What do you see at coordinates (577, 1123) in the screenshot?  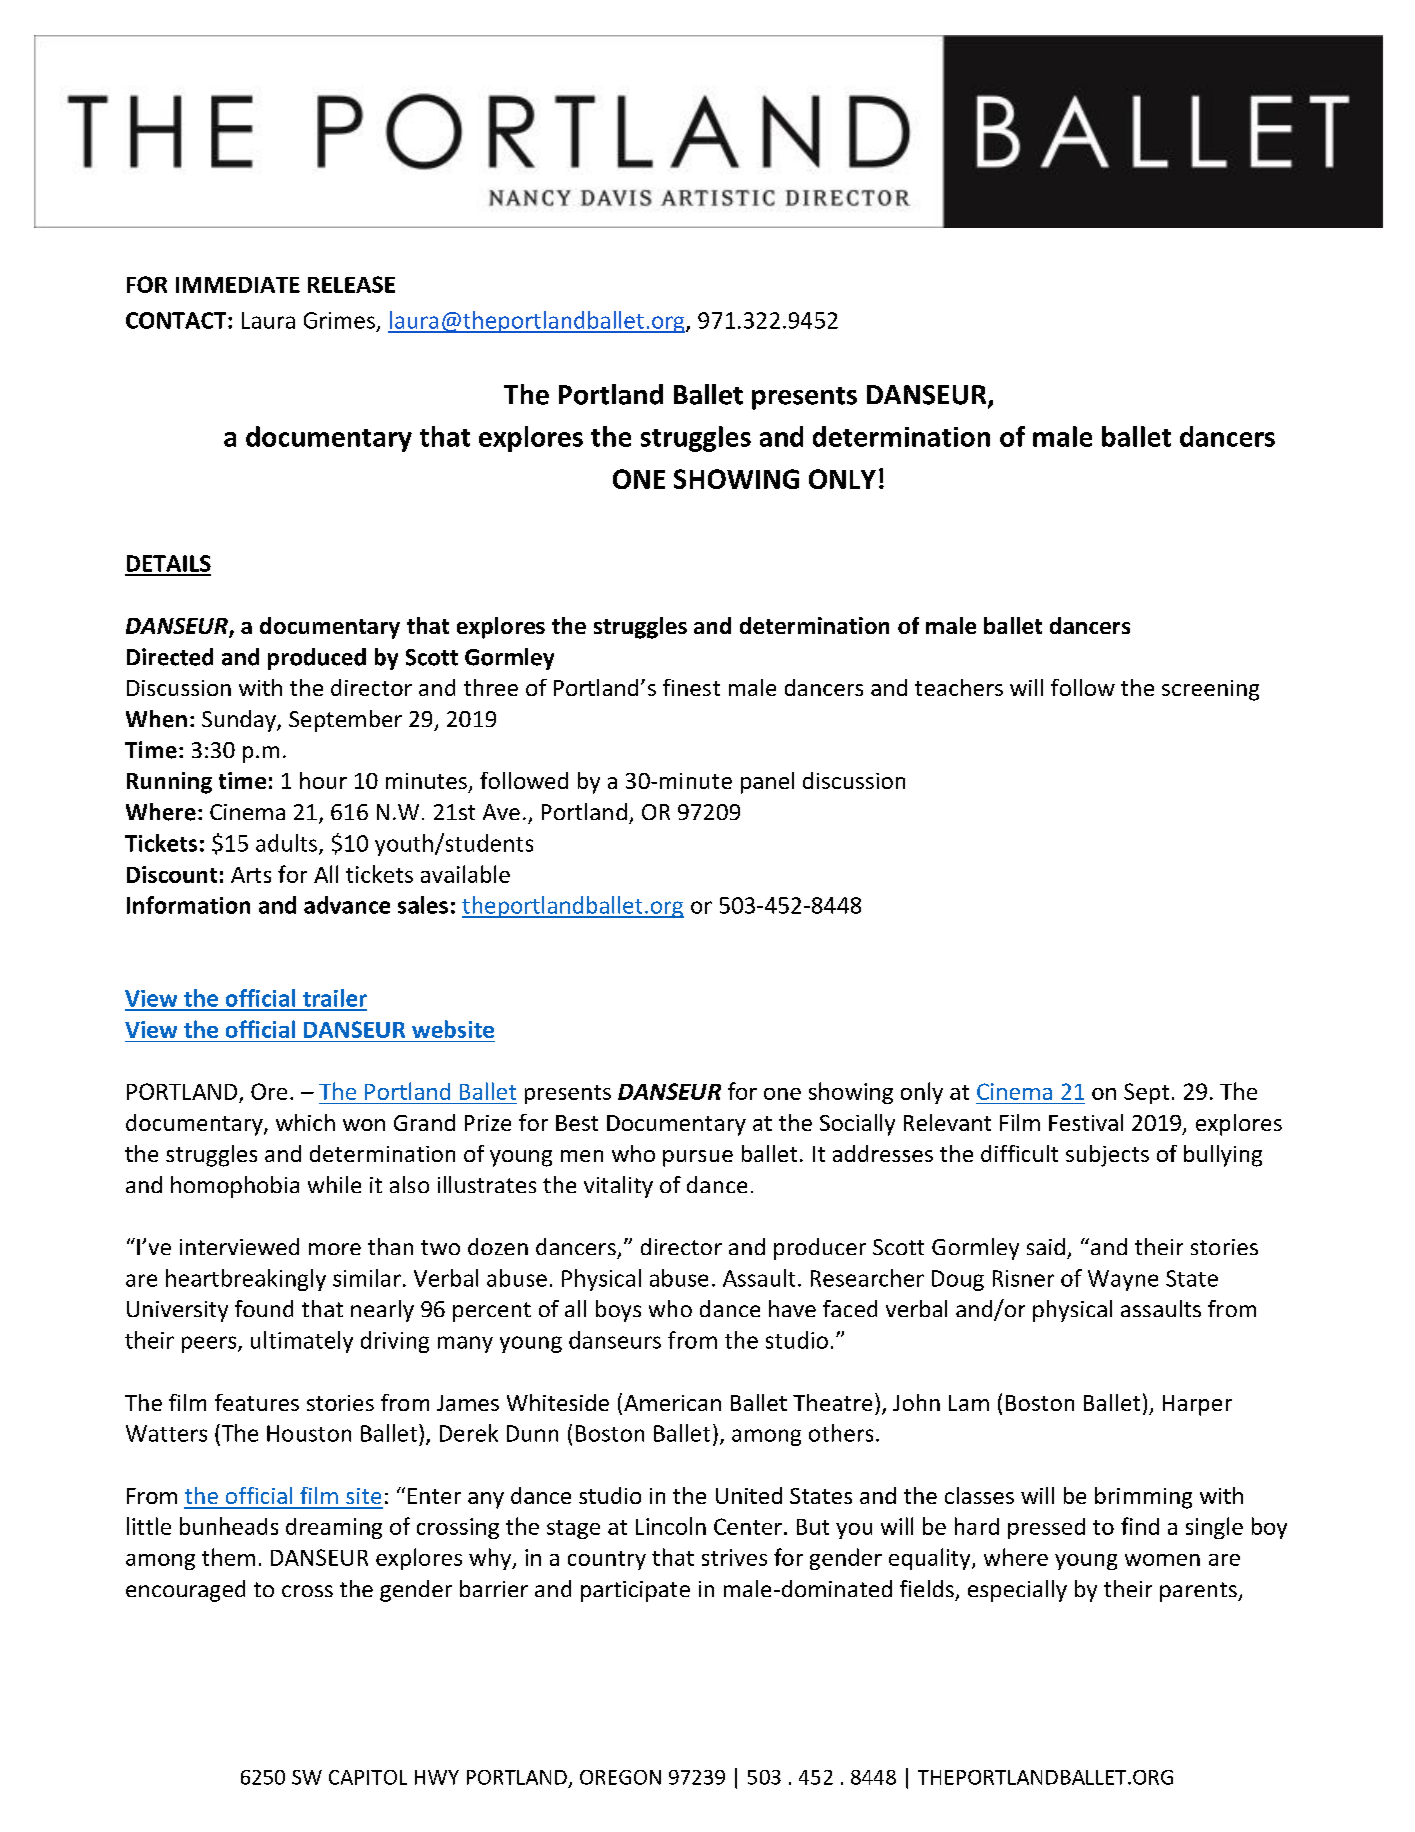 I see `Best` at bounding box center [577, 1123].
